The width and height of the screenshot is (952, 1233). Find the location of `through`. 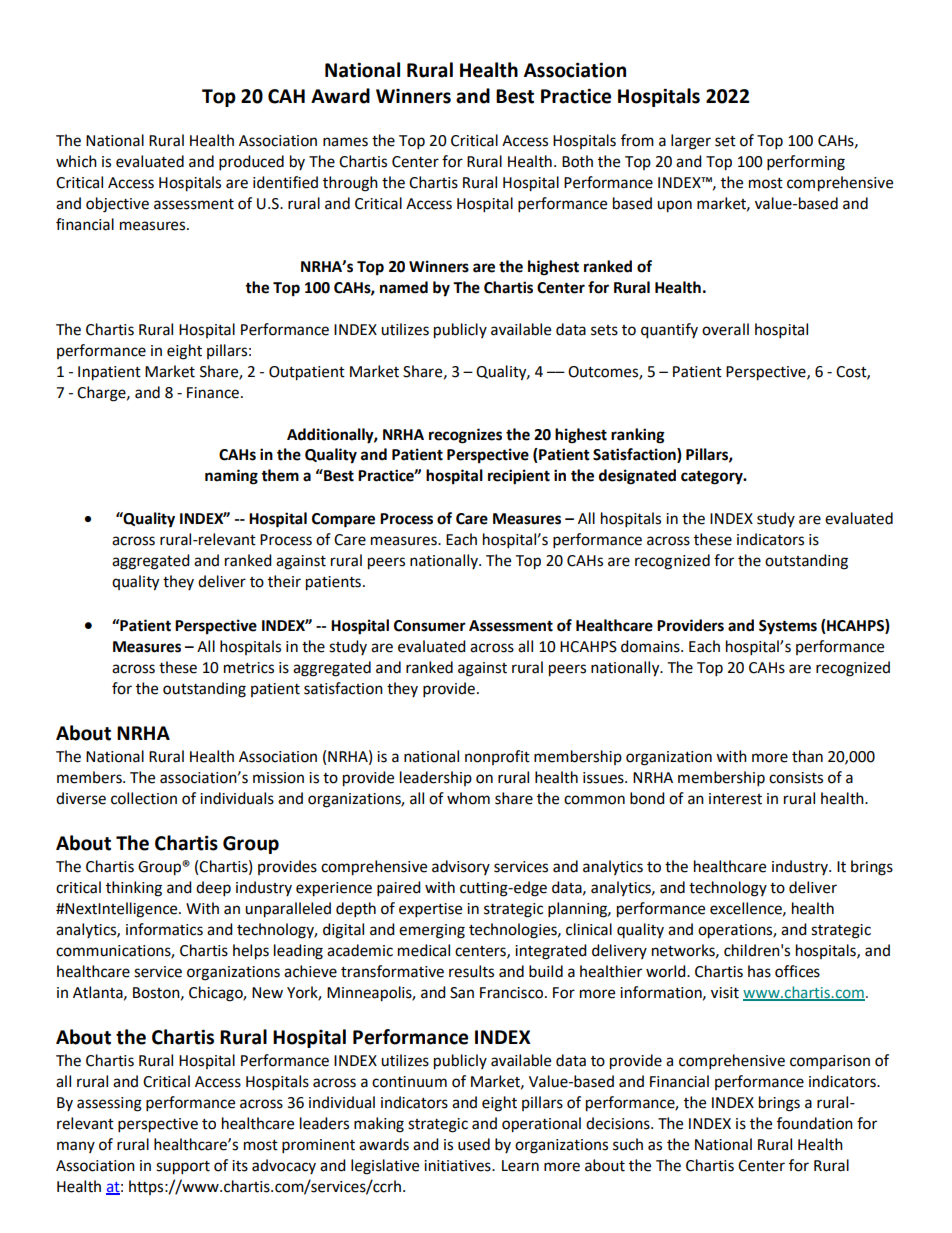

through is located at coordinates (350, 184).
